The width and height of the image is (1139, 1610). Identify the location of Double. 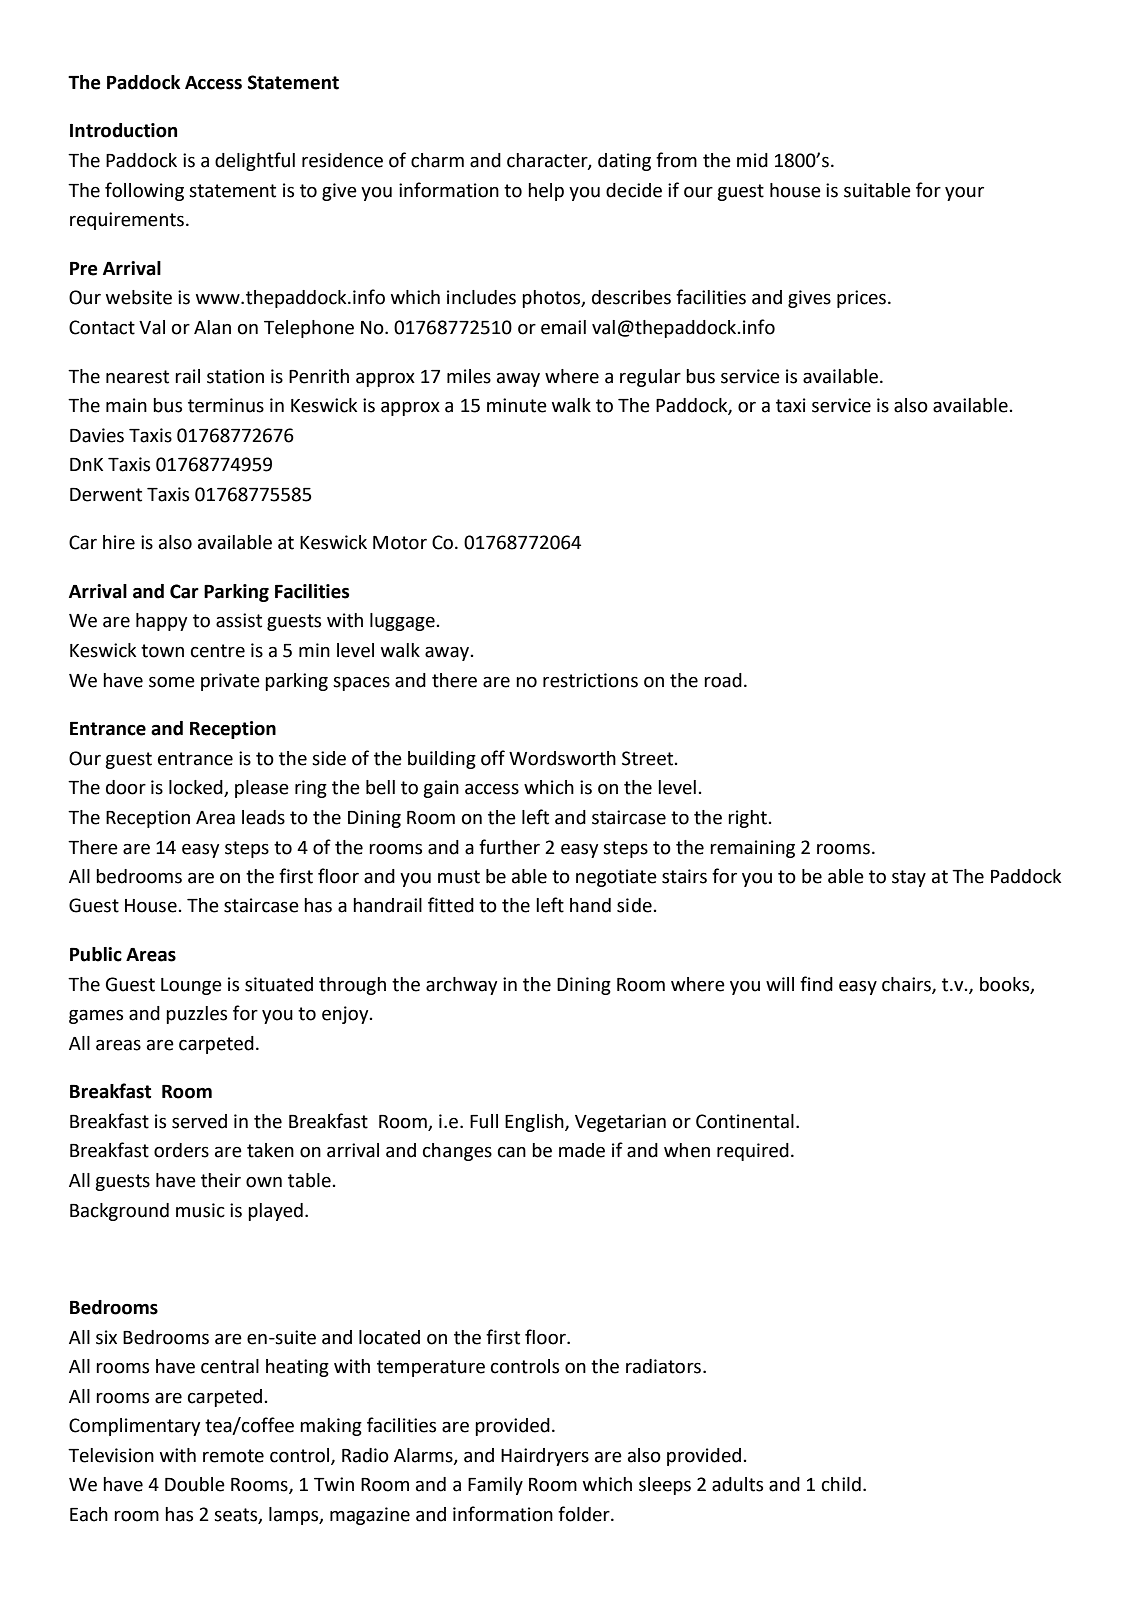
(195, 1484).
